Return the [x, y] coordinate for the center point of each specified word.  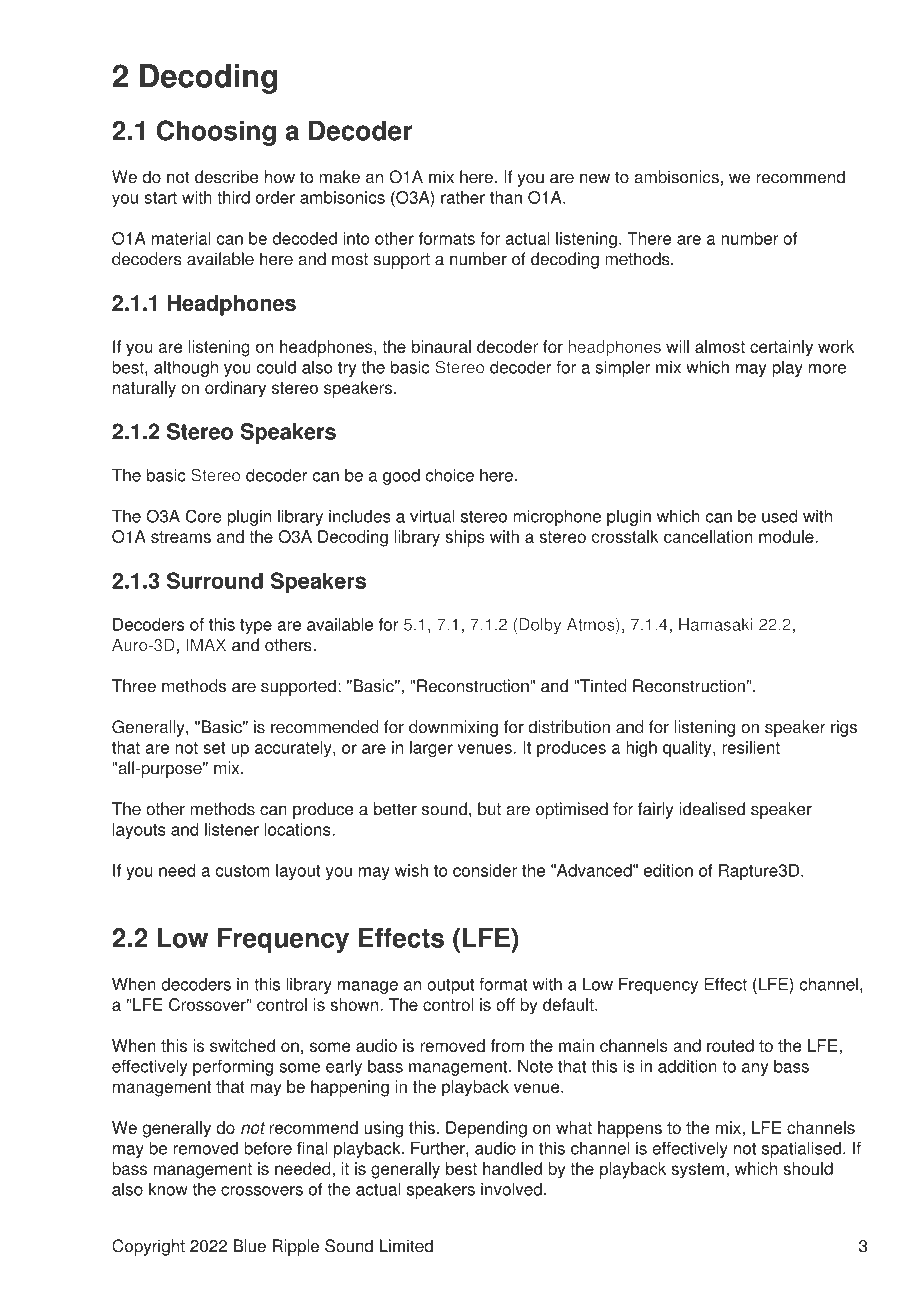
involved [511, 1189]
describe [227, 177]
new [595, 179]
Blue [250, 1246]
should [808, 1168]
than [506, 197]
